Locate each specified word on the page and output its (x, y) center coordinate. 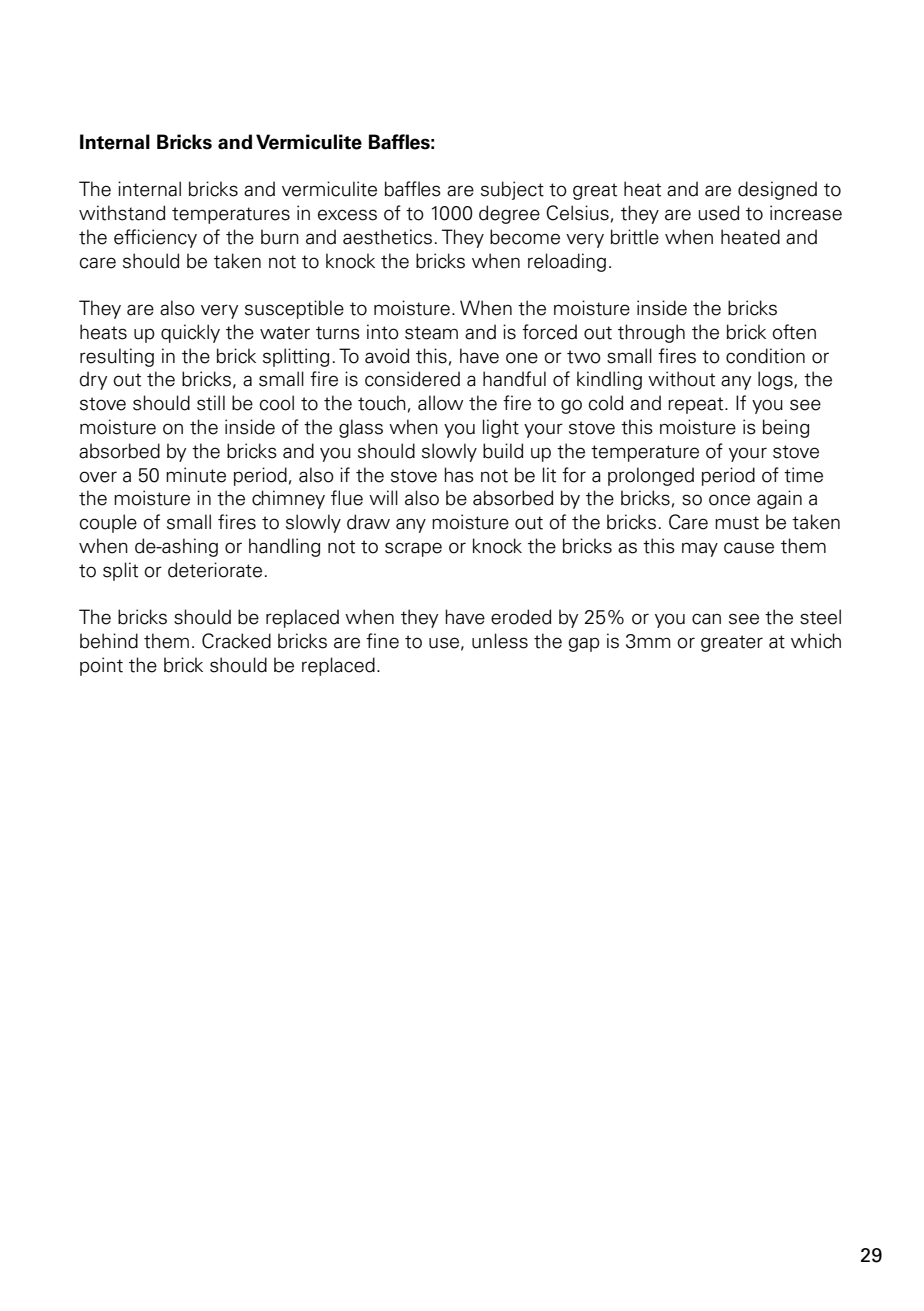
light (501, 428)
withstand (122, 213)
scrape (413, 549)
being (786, 428)
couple (108, 523)
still (211, 403)
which (816, 641)
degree (509, 214)
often (794, 332)
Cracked (236, 641)
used (718, 213)
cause (749, 548)
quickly (190, 333)
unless (500, 641)
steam (431, 333)
